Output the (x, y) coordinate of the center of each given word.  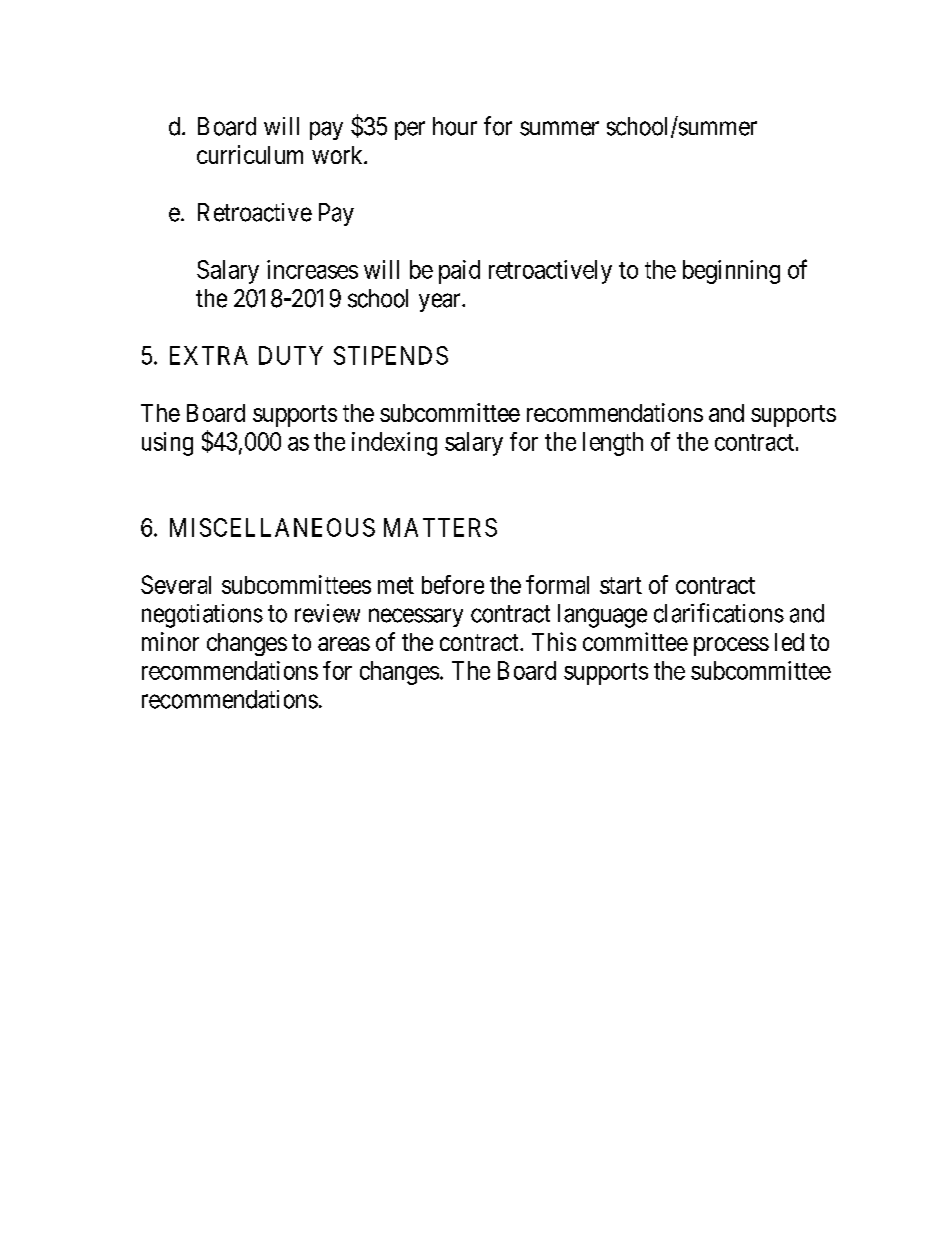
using (167, 444)
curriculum (250, 154)
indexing (394, 444)
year (441, 302)
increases (312, 269)
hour (455, 126)
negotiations (202, 616)
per (410, 130)
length (613, 444)
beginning (731, 272)
